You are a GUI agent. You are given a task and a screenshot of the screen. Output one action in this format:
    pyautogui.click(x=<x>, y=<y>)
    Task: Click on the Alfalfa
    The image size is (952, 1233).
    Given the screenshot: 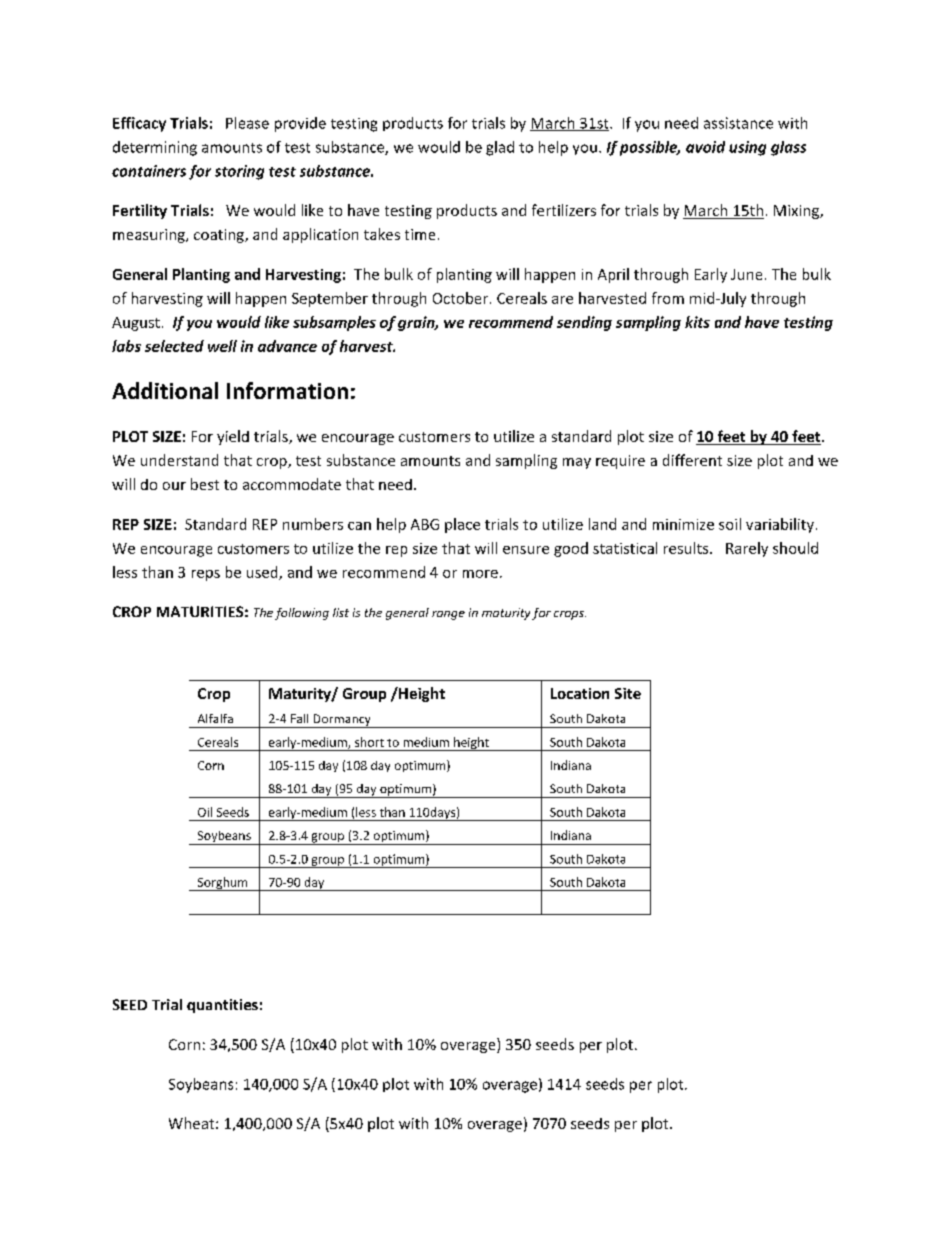 What is the action you would take?
    pyautogui.click(x=215, y=718)
